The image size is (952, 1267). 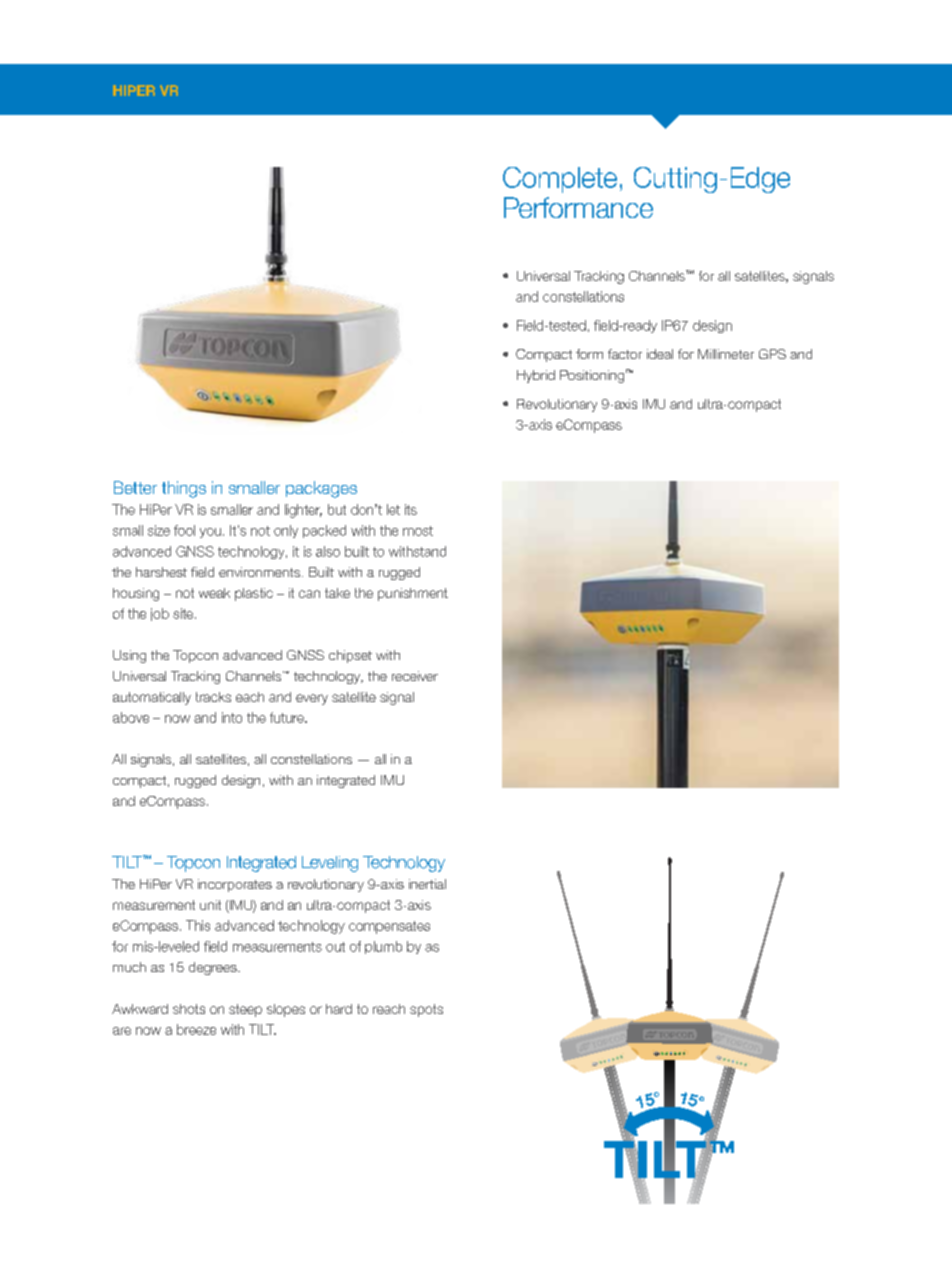 What do you see at coordinates (235, 885) in the document?
I see `incorporates` at bounding box center [235, 885].
